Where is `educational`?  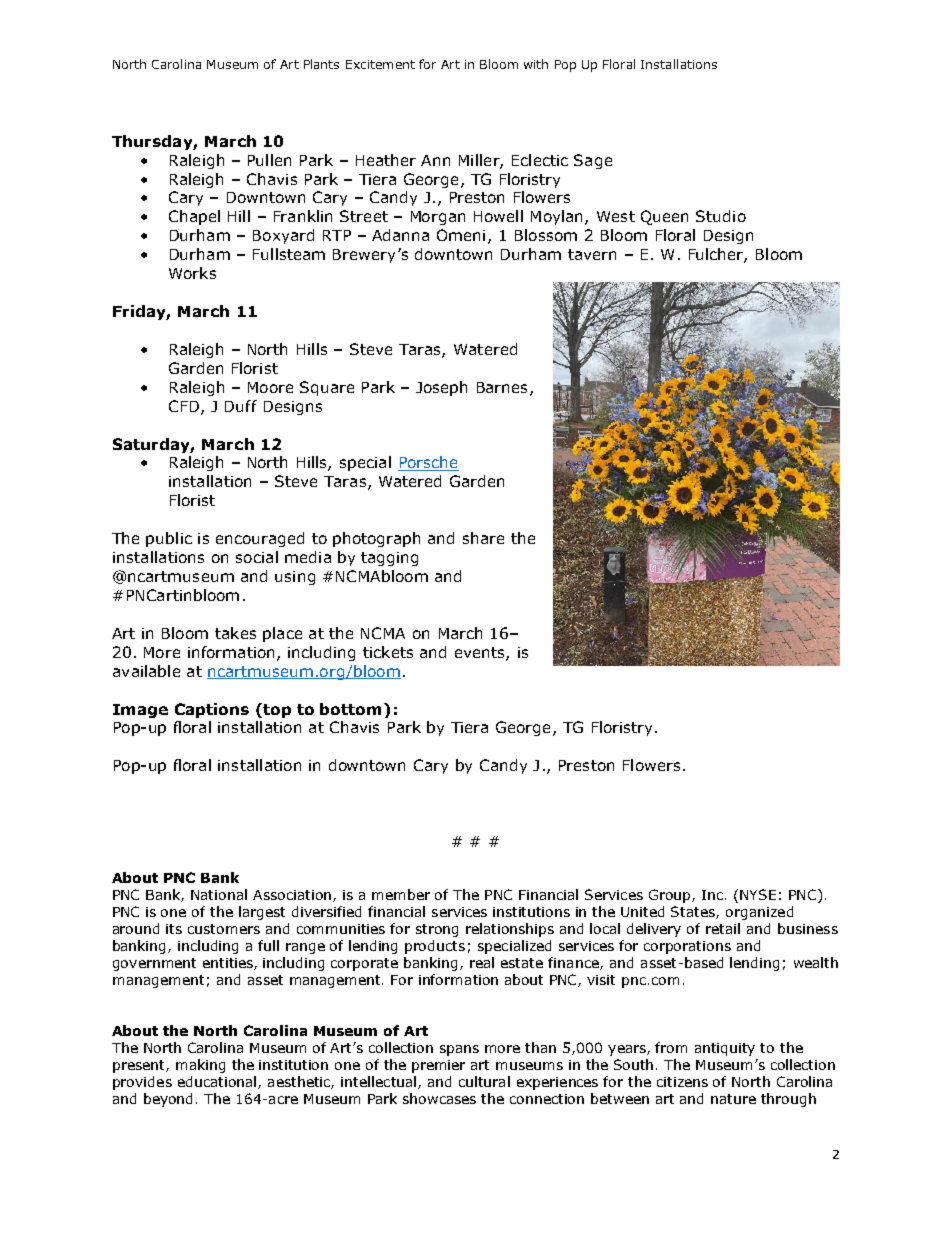 educational is located at coordinates (217, 1081).
